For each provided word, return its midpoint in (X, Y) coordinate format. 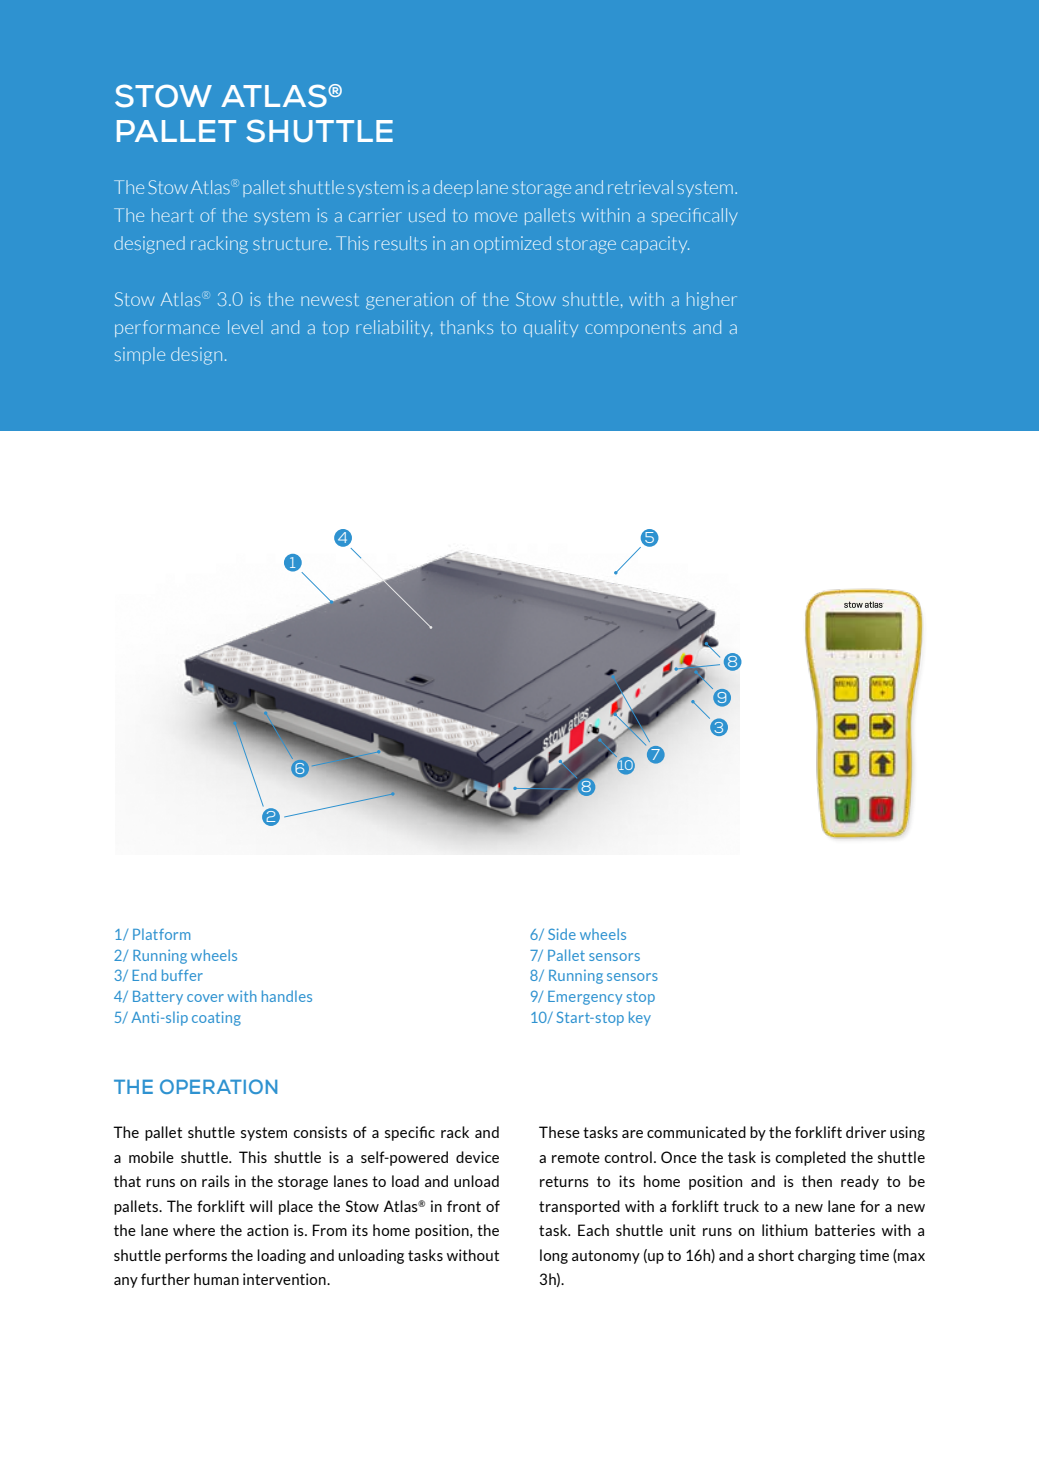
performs (196, 1256)
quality (551, 328)
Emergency (585, 998)
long (554, 1256)
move (496, 217)
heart (173, 215)
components (635, 329)
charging (827, 1256)
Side (562, 934)
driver (866, 1132)
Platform (161, 934)
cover (205, 998)
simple (140, 355)
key (640, 1018)
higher (712, 301)
